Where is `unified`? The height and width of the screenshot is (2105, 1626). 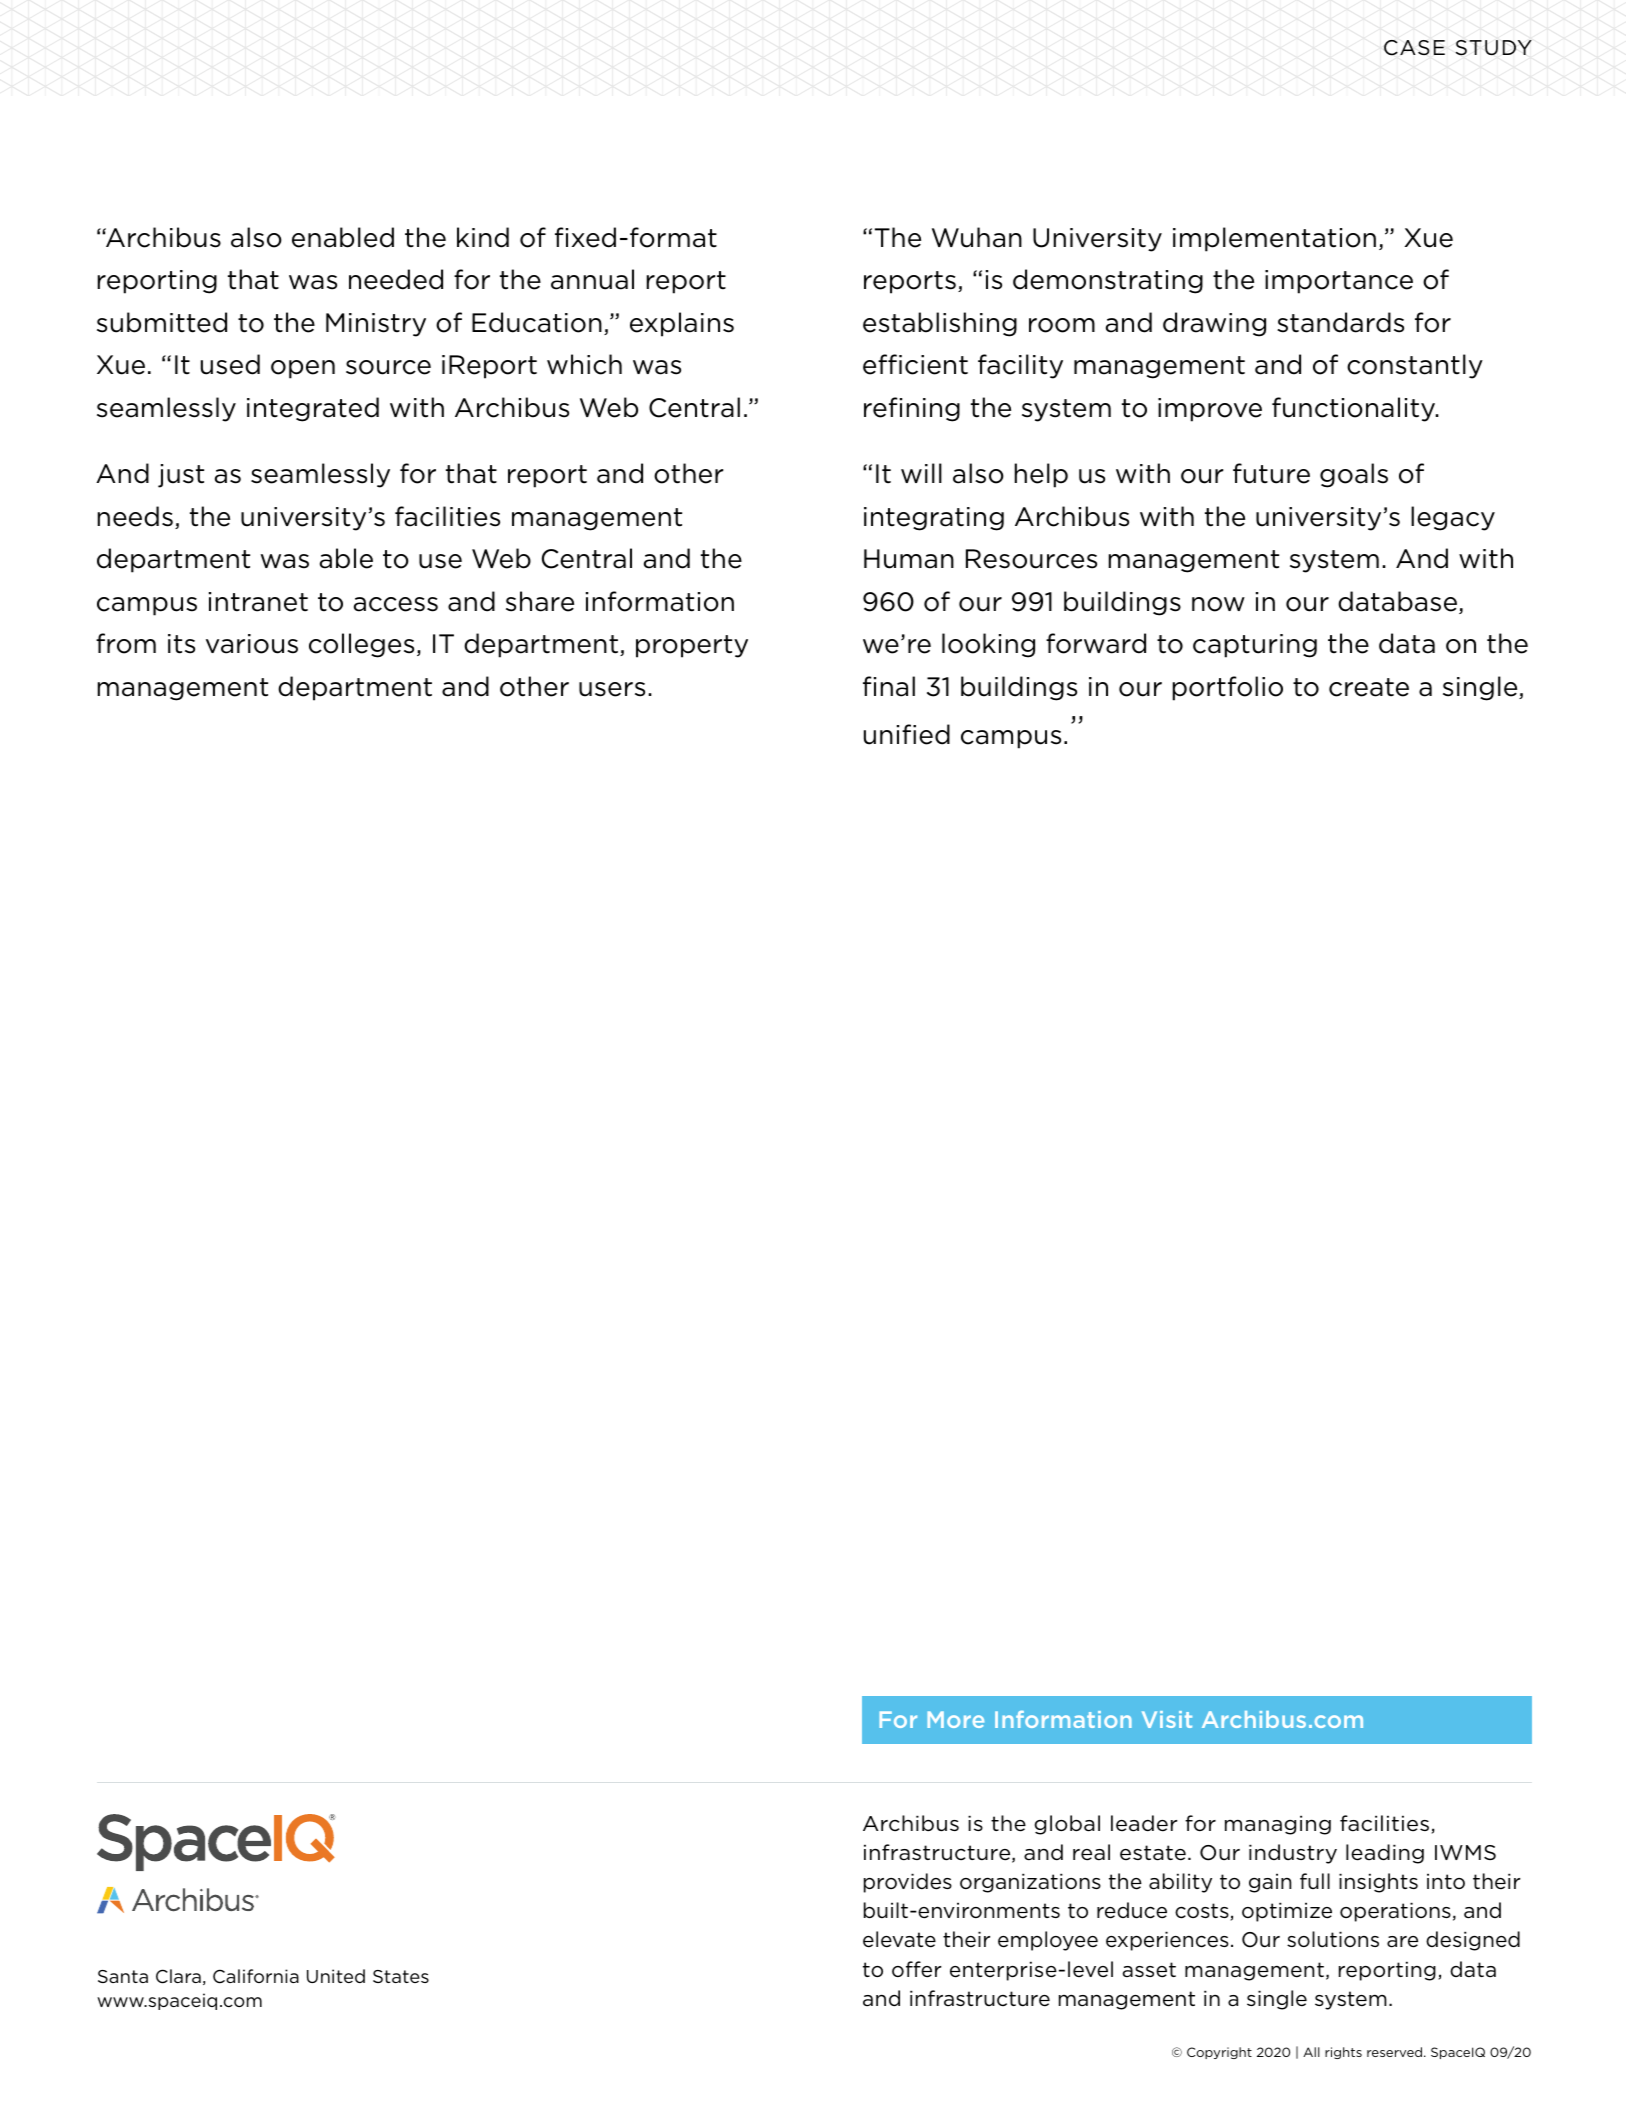
unified is located at coordinates (907, 734).
